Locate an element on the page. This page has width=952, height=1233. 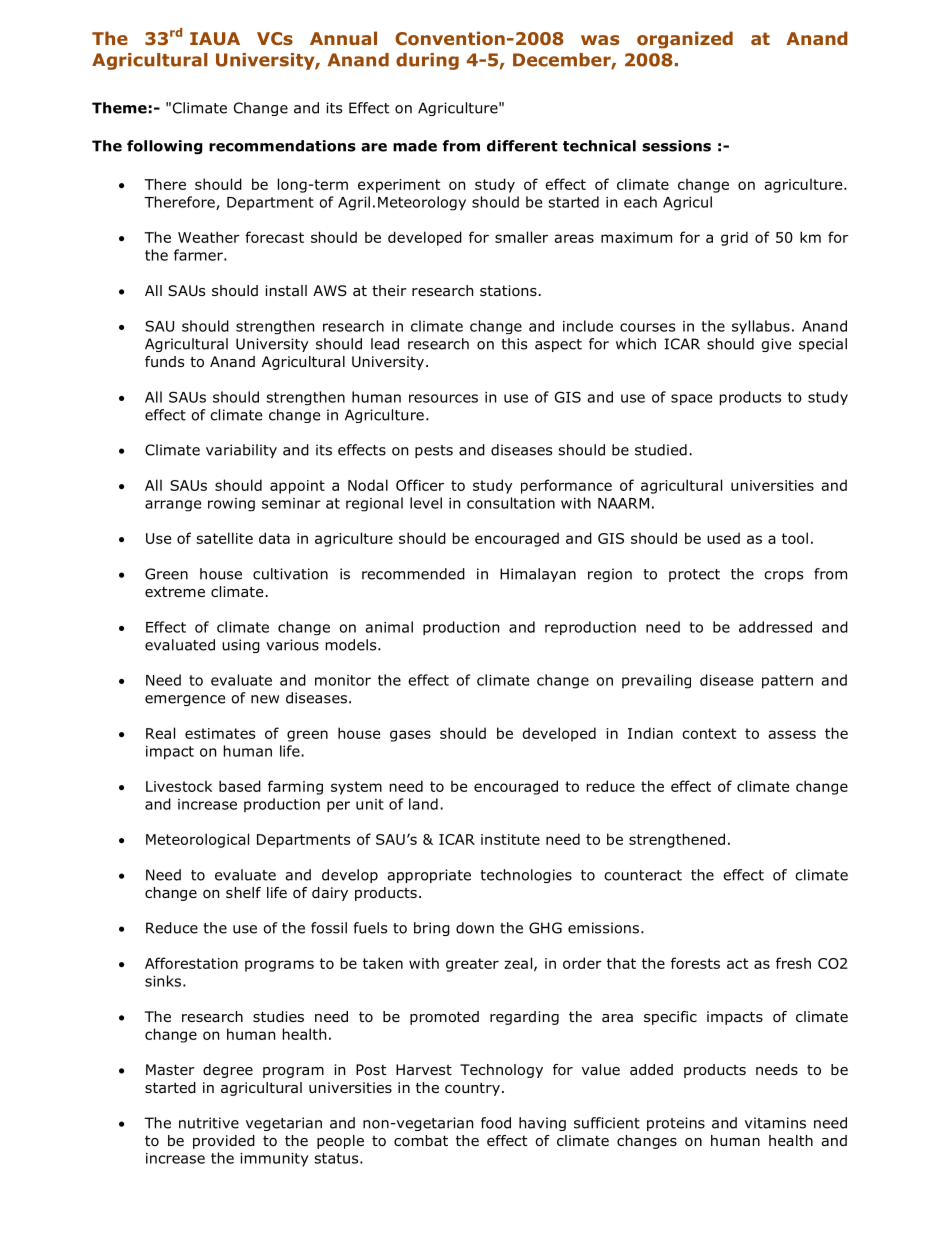
crops is located at coordinates (783, 576).
